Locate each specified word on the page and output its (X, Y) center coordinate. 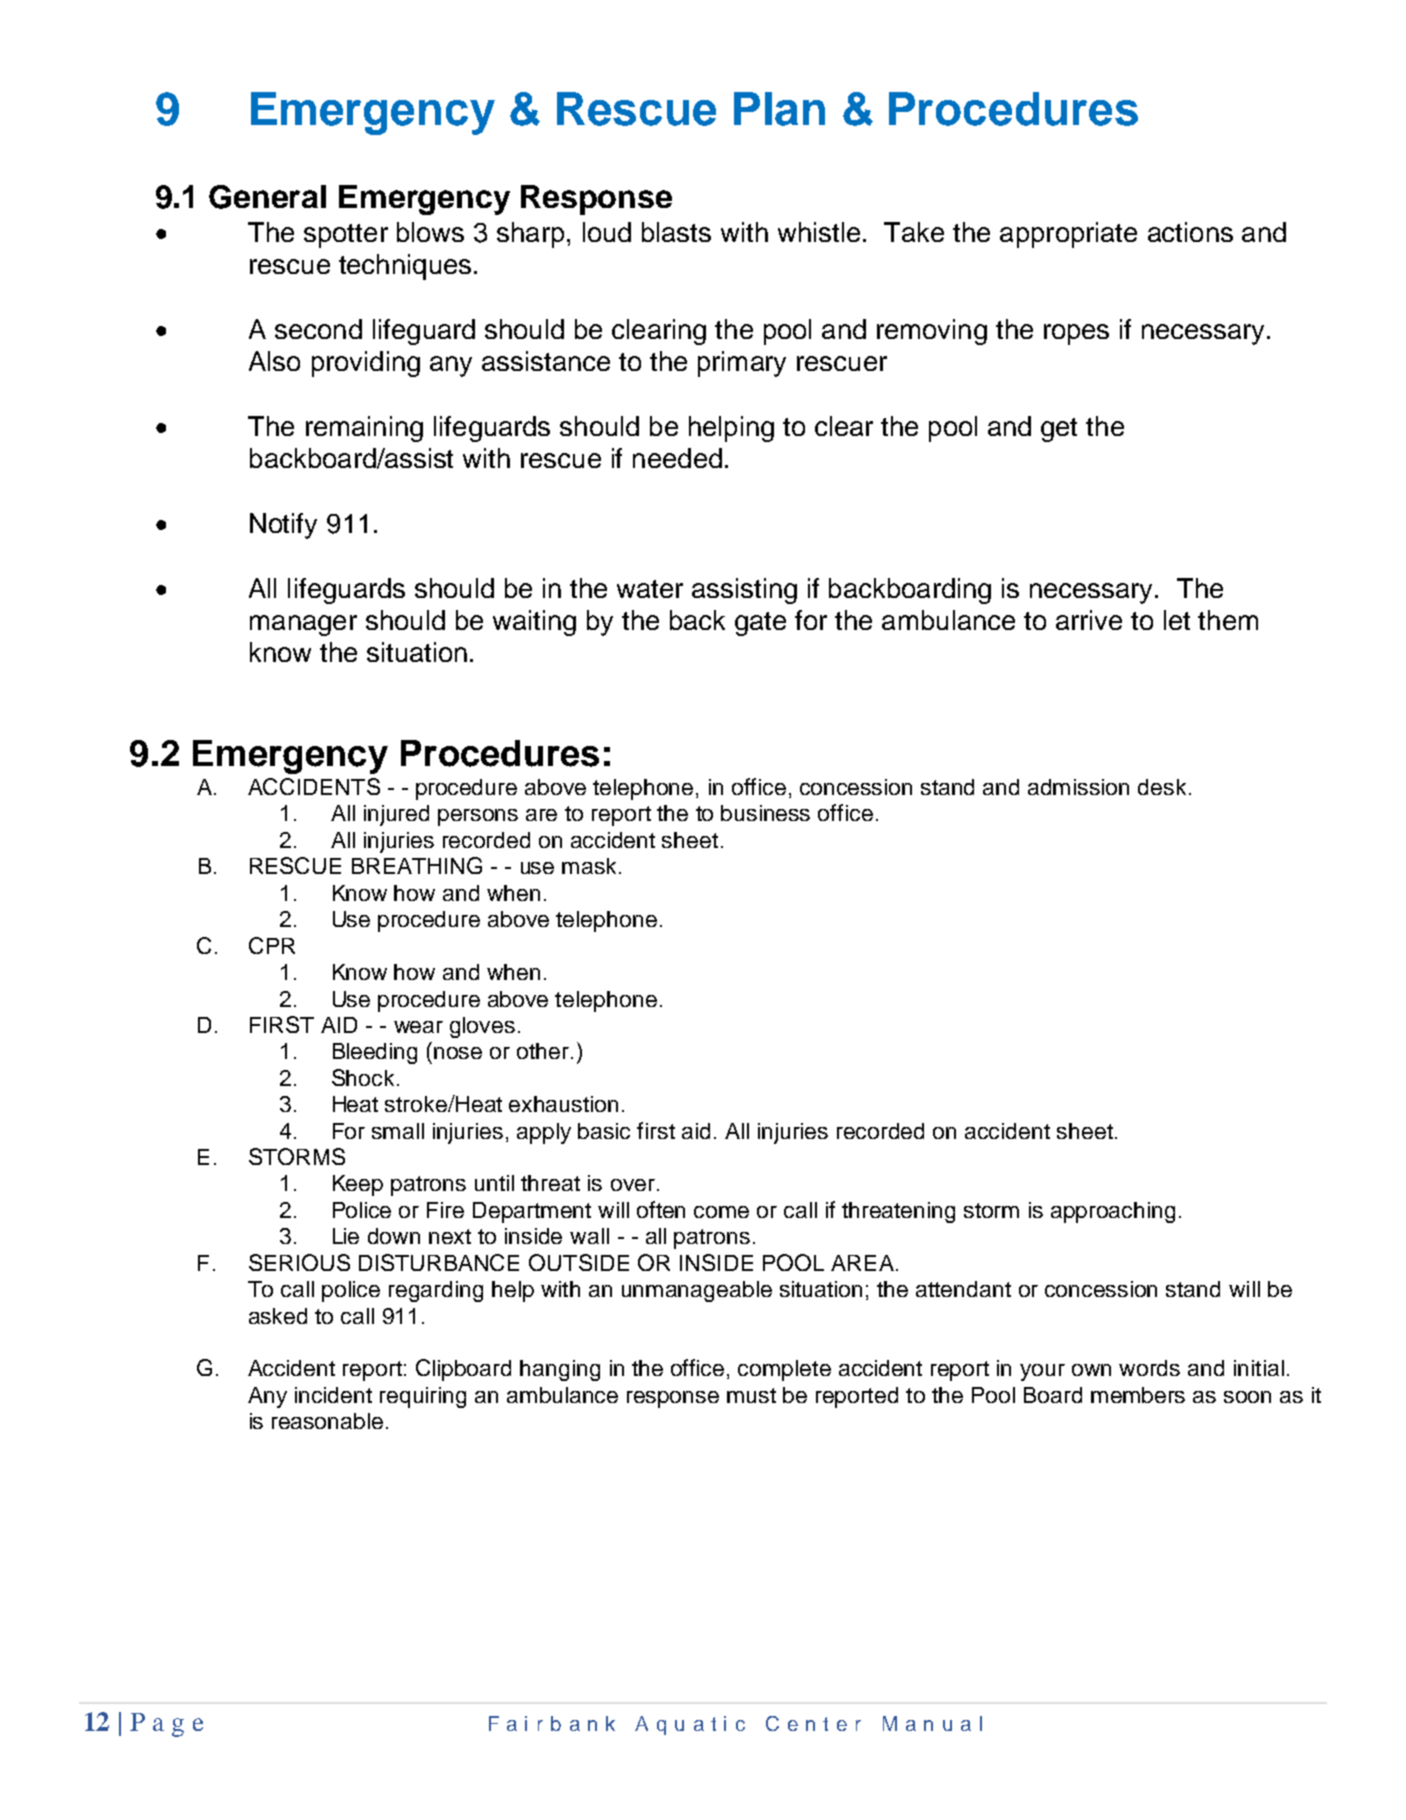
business (765, 813)
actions (1190, 232)
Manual (932, 1723)
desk (1162, 787)
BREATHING (417, 865)
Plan (779, 109)
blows (430, 232)
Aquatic (690, 1725)
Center (813, 1723)
